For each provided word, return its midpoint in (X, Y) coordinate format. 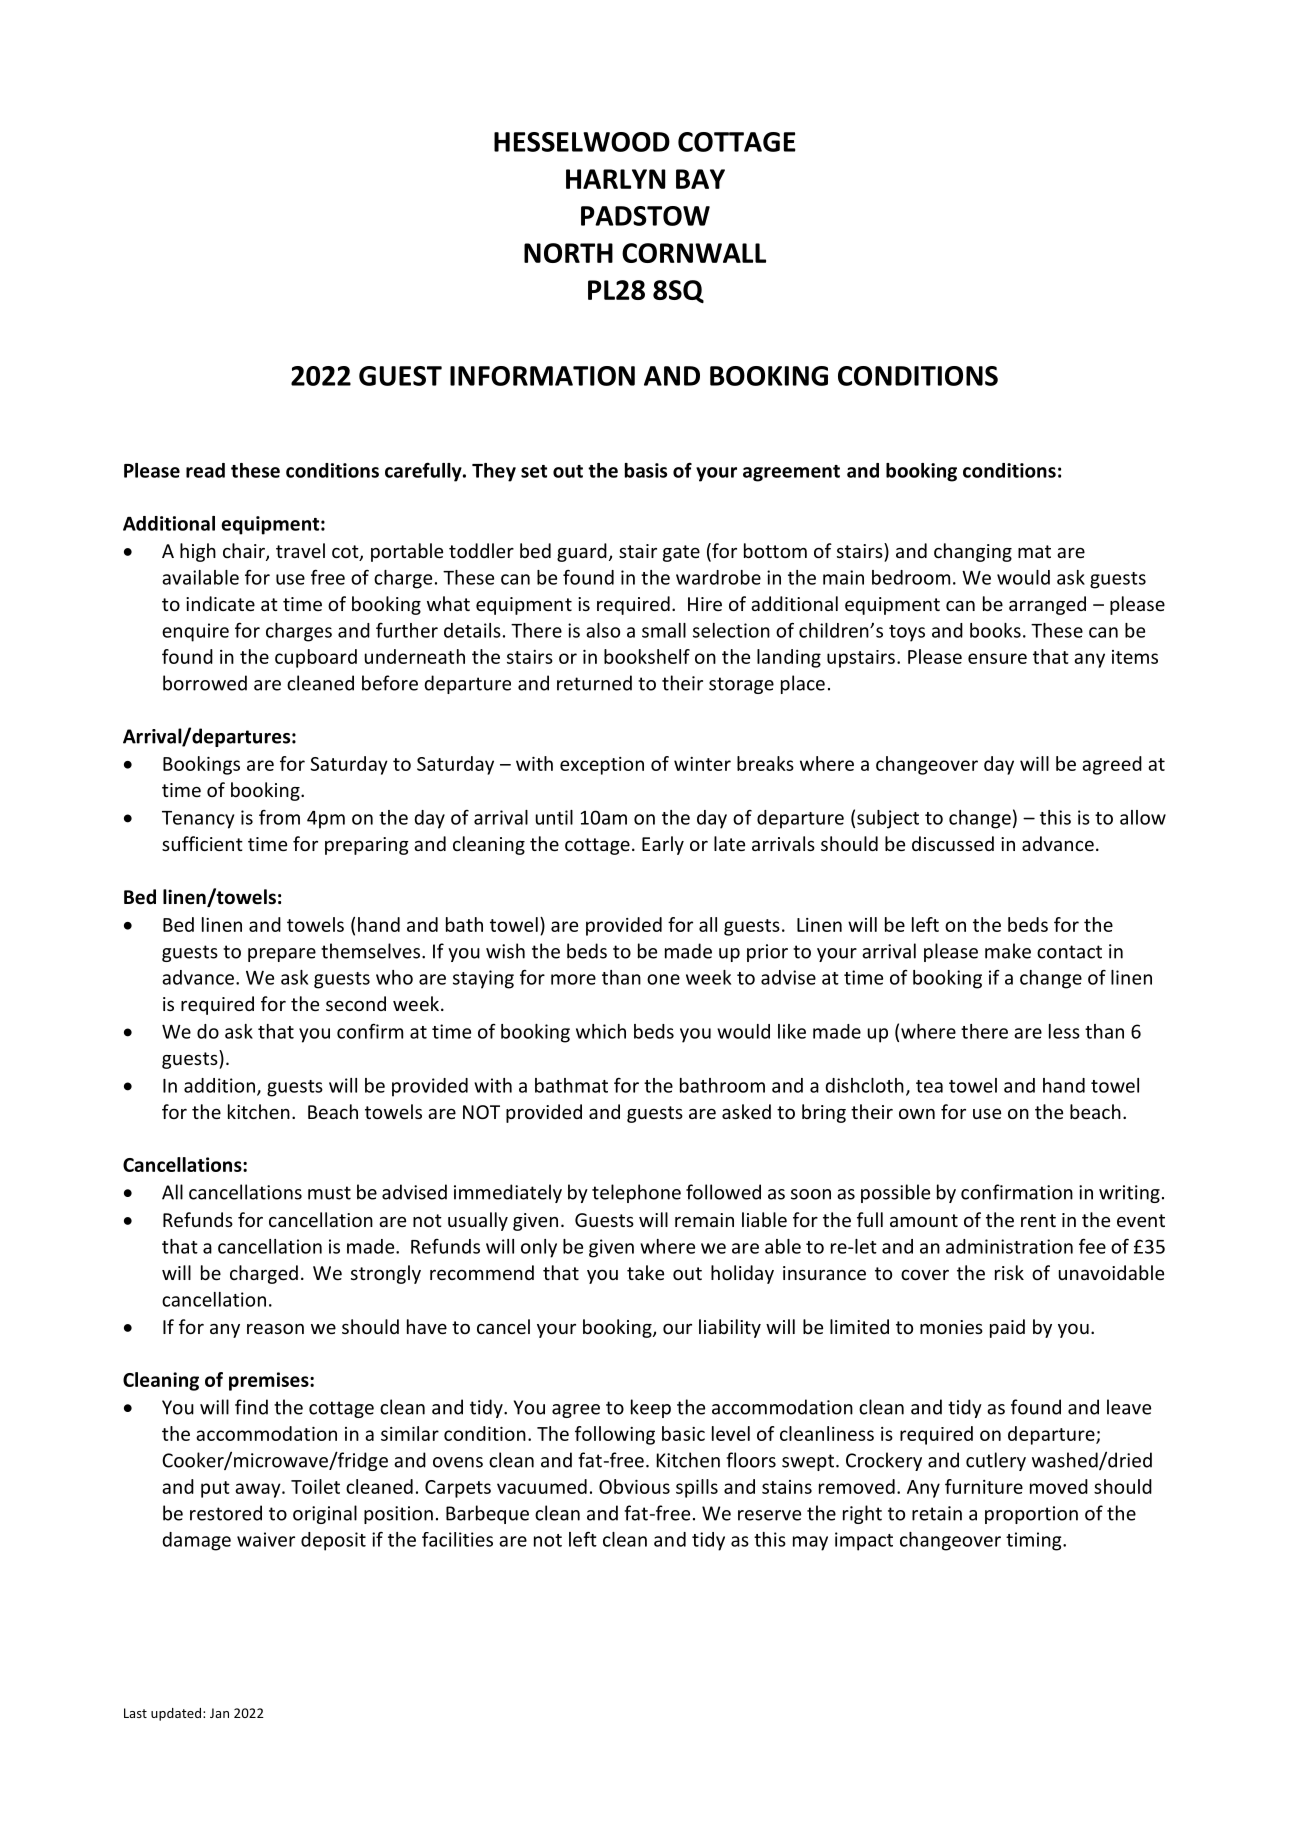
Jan (219, 1713)
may (810, 1543)
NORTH (568, 253)
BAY (700, 179)
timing (1035, 1541)
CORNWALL (694, 253)
